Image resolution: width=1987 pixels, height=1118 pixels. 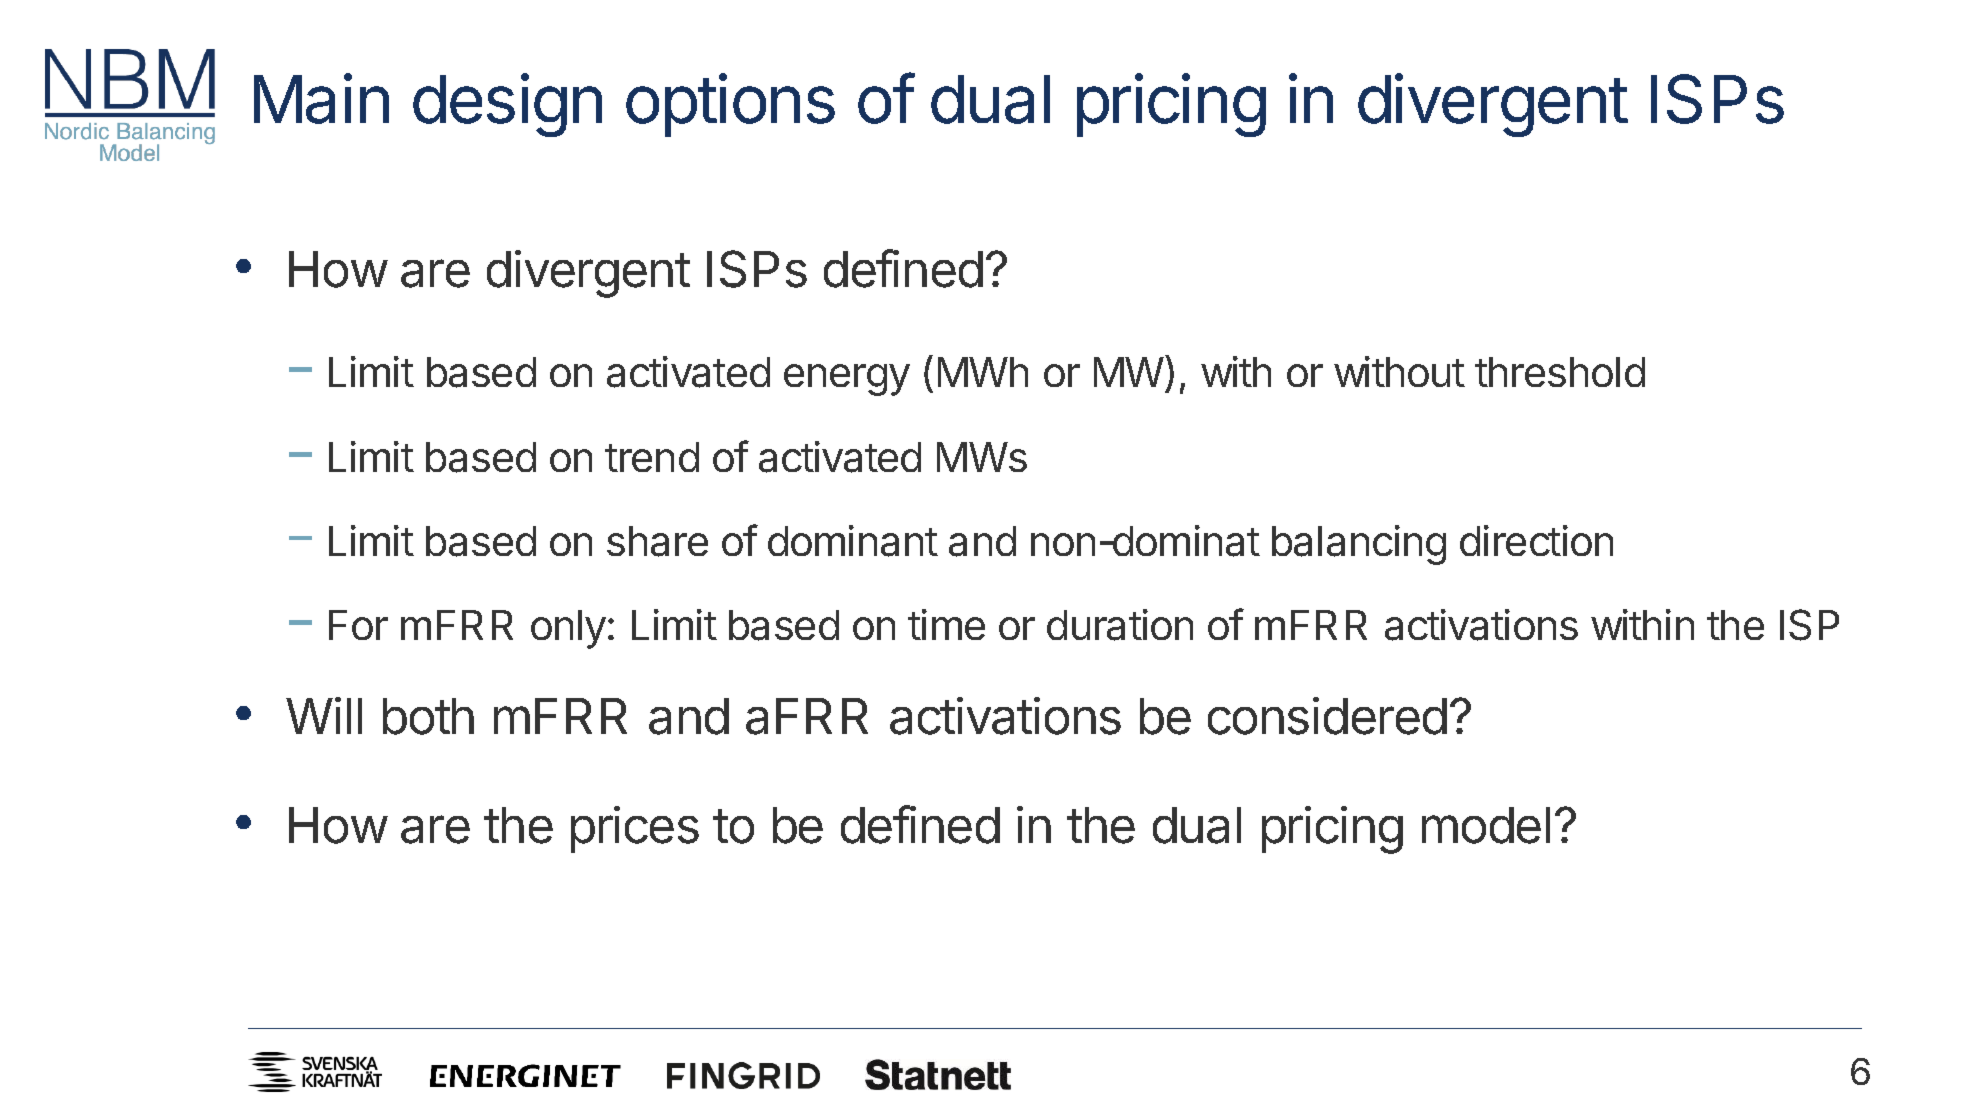 What do you see at coordinates (847, 380) in the image?
I see `energy` at bounding box center [847, 380].
